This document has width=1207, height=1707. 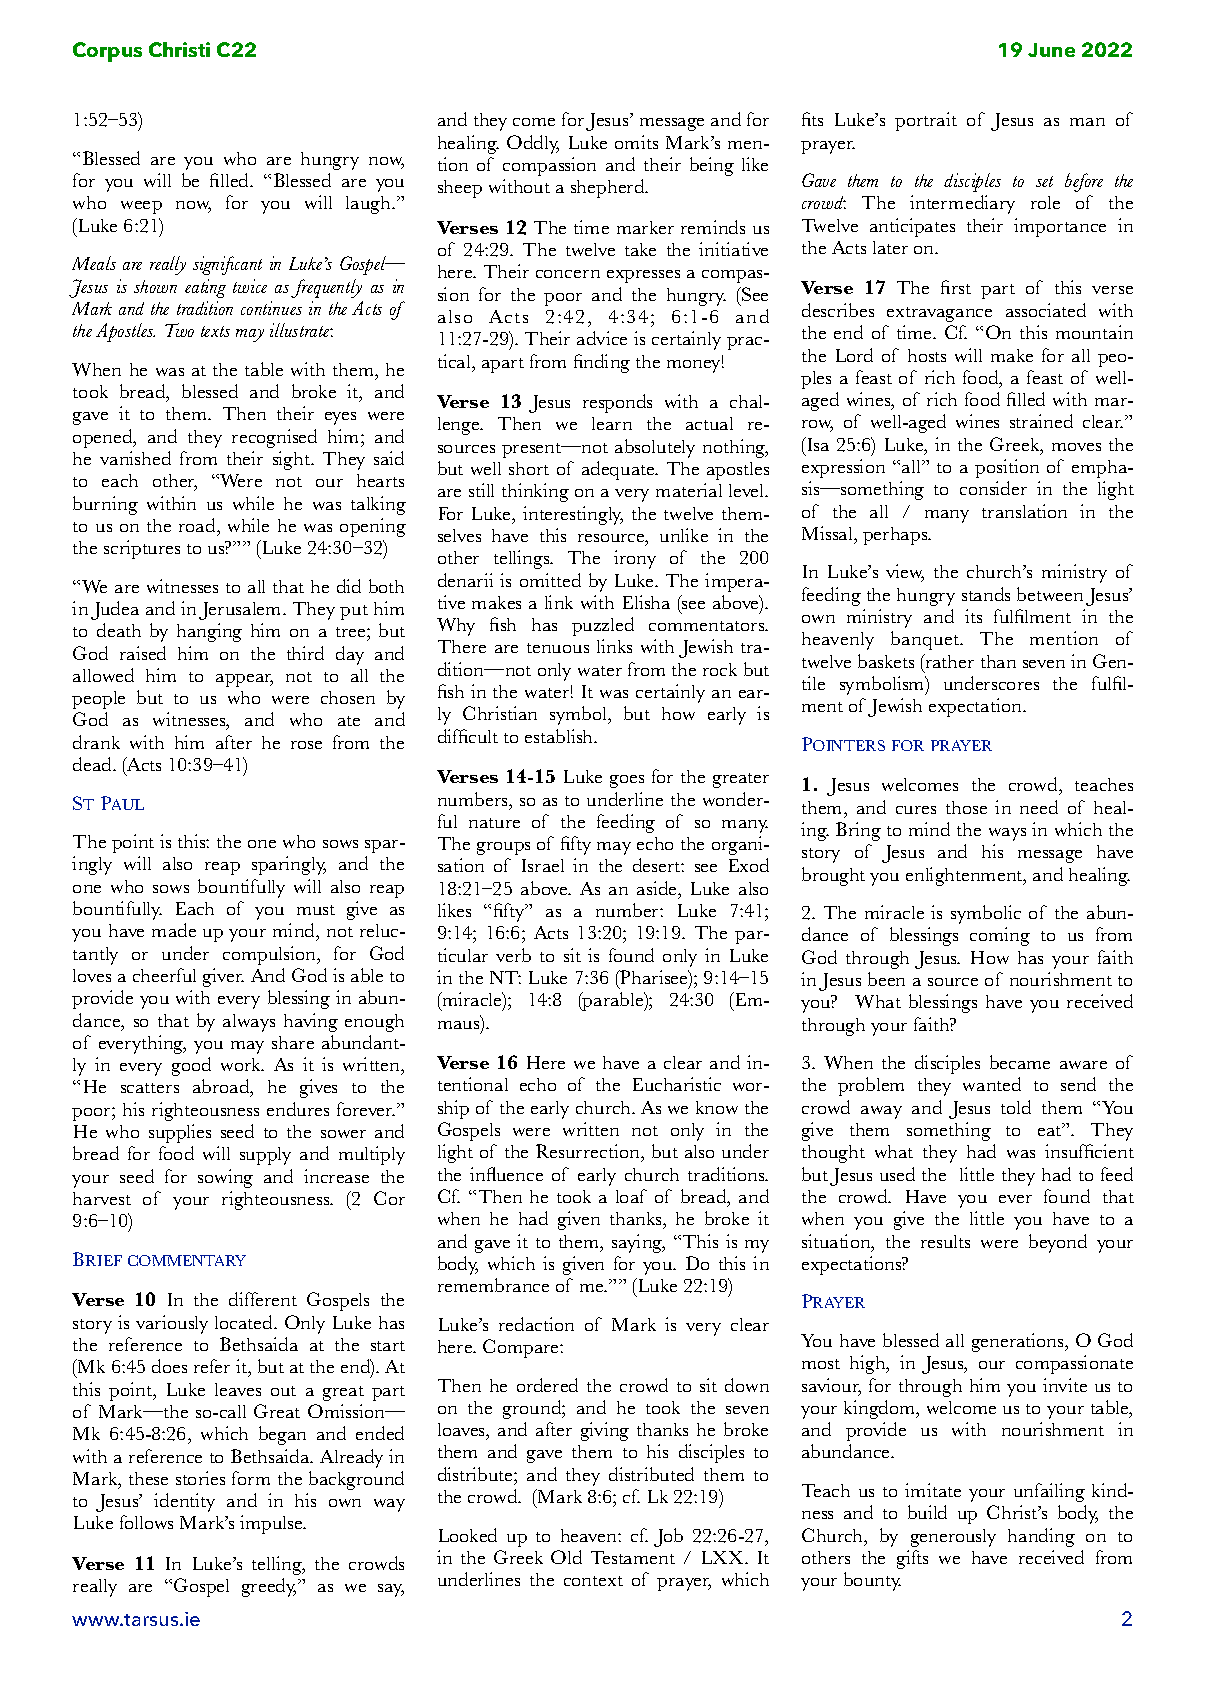 What do you see at coordinates (184, 1502) in the document?
I see `identity` at bounding box center [184, 1502].
